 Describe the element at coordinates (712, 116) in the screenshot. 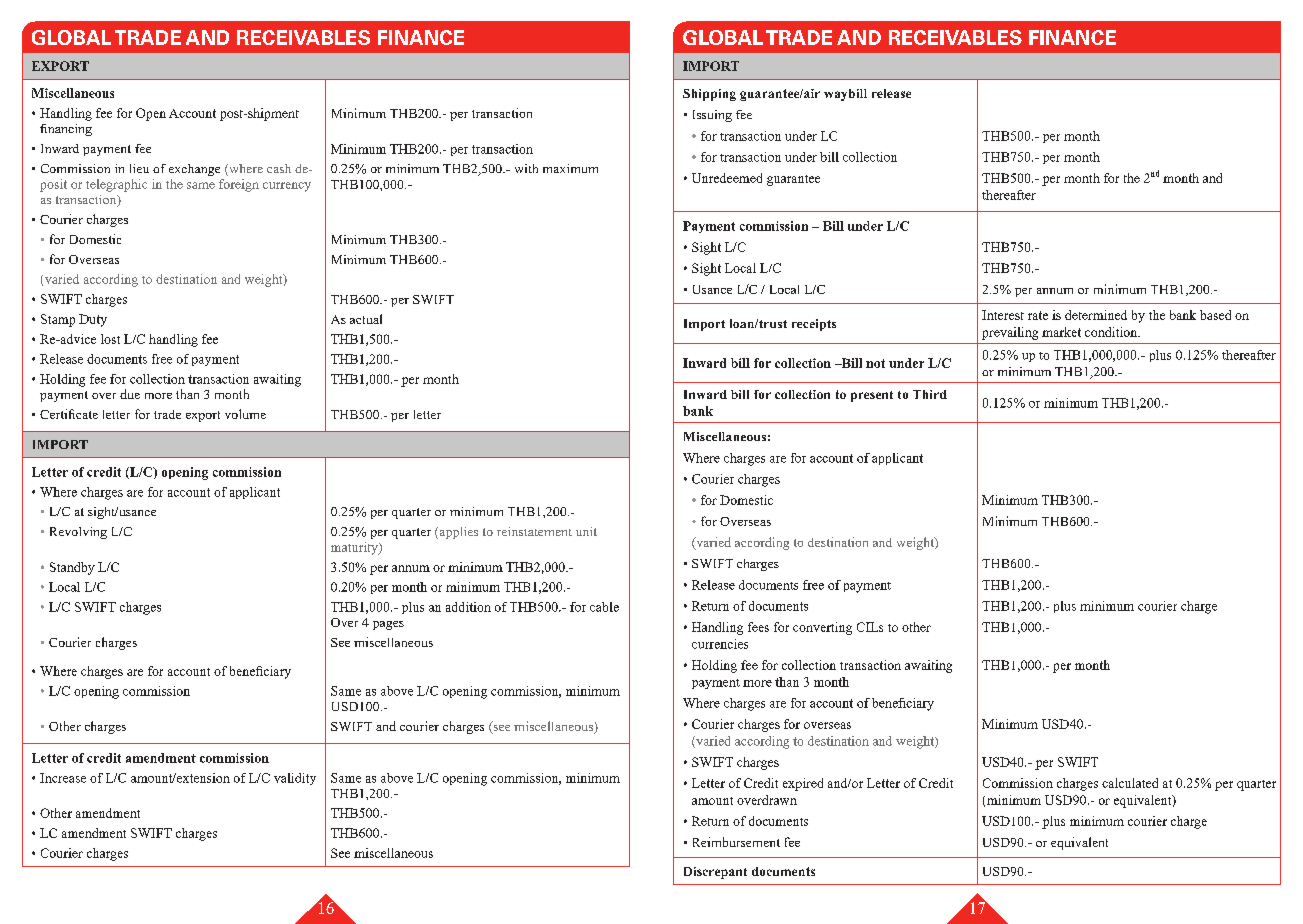

I see `Issuing` at that location.
